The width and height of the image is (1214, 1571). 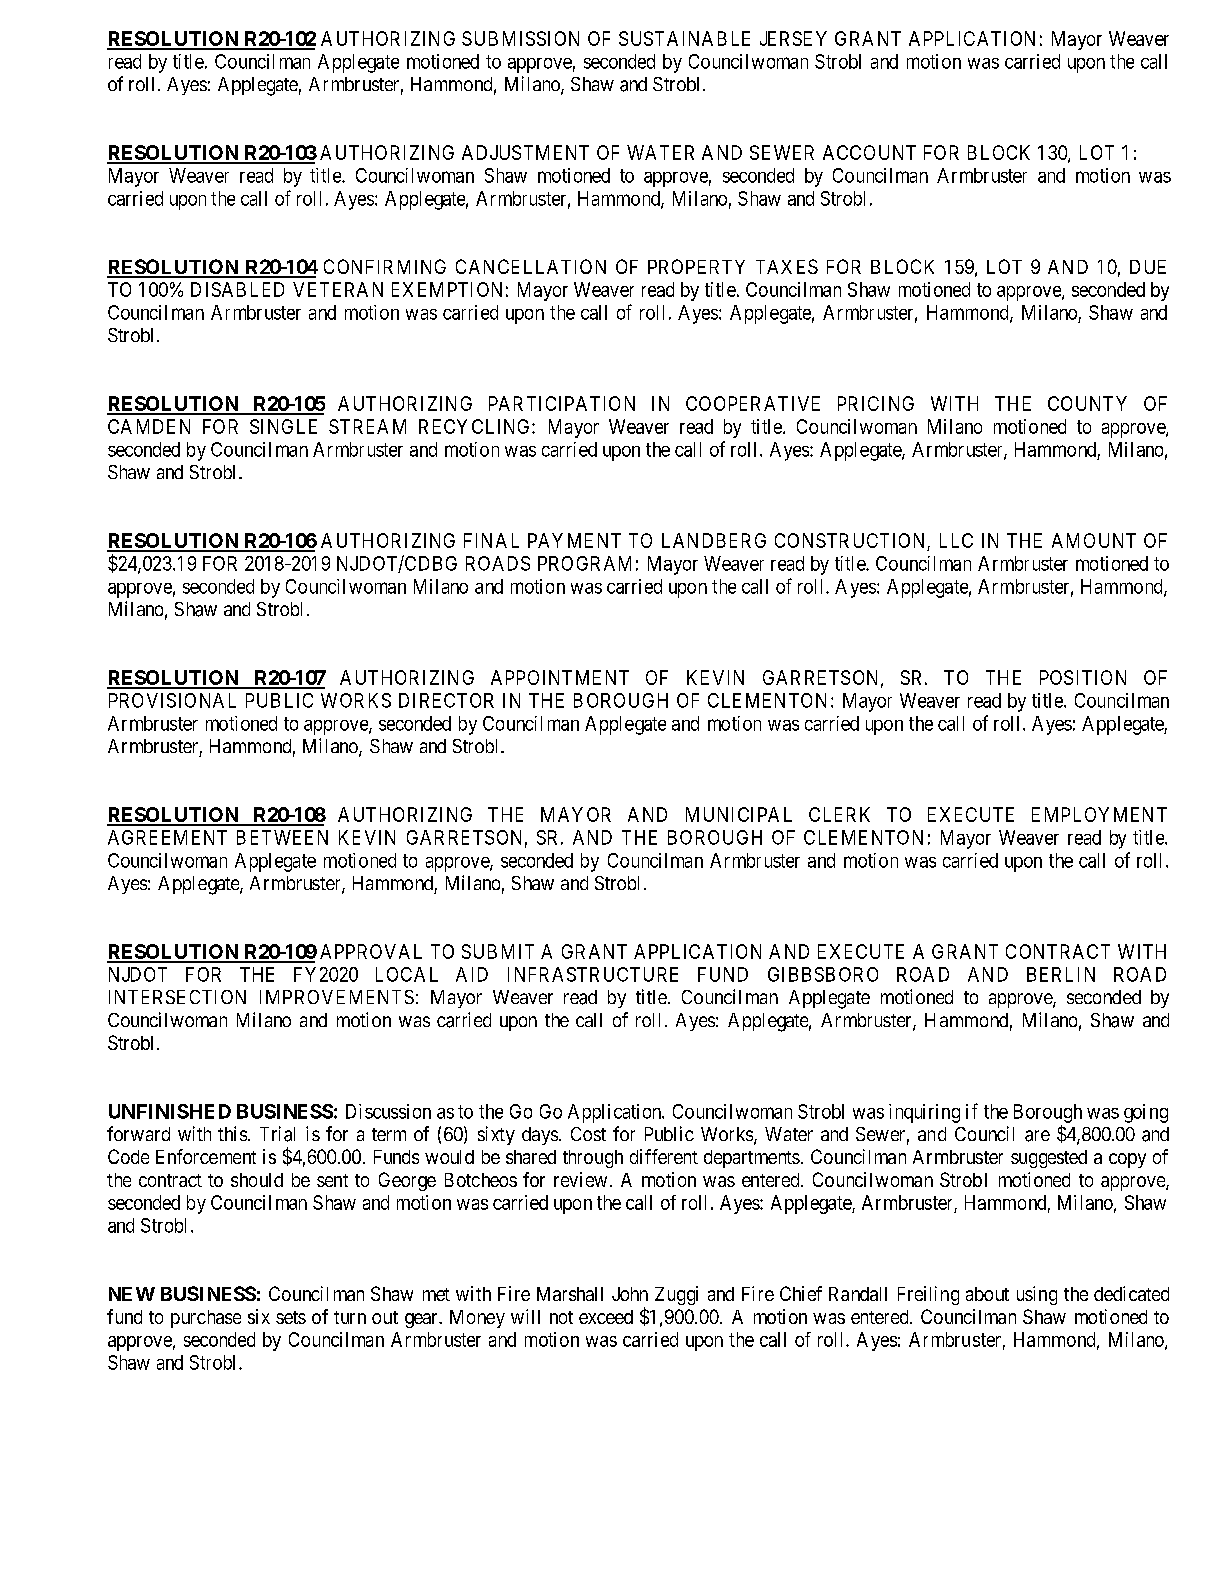 What do you see at coordinates (177, 997) in the image?
I see `INTERSECTION` at bounding box center [177, 997].
